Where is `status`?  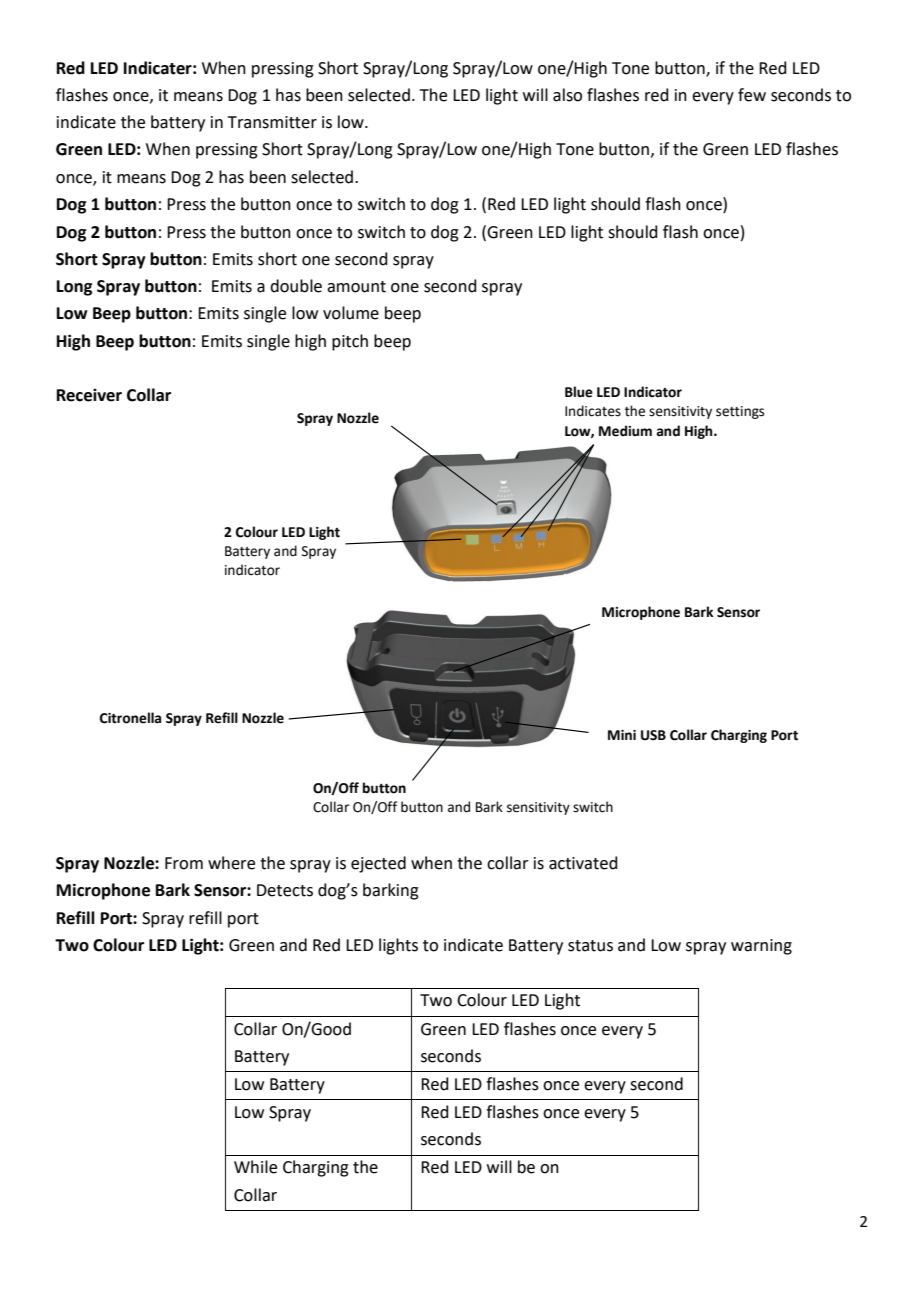
status is located at coordinates (590, 946).
